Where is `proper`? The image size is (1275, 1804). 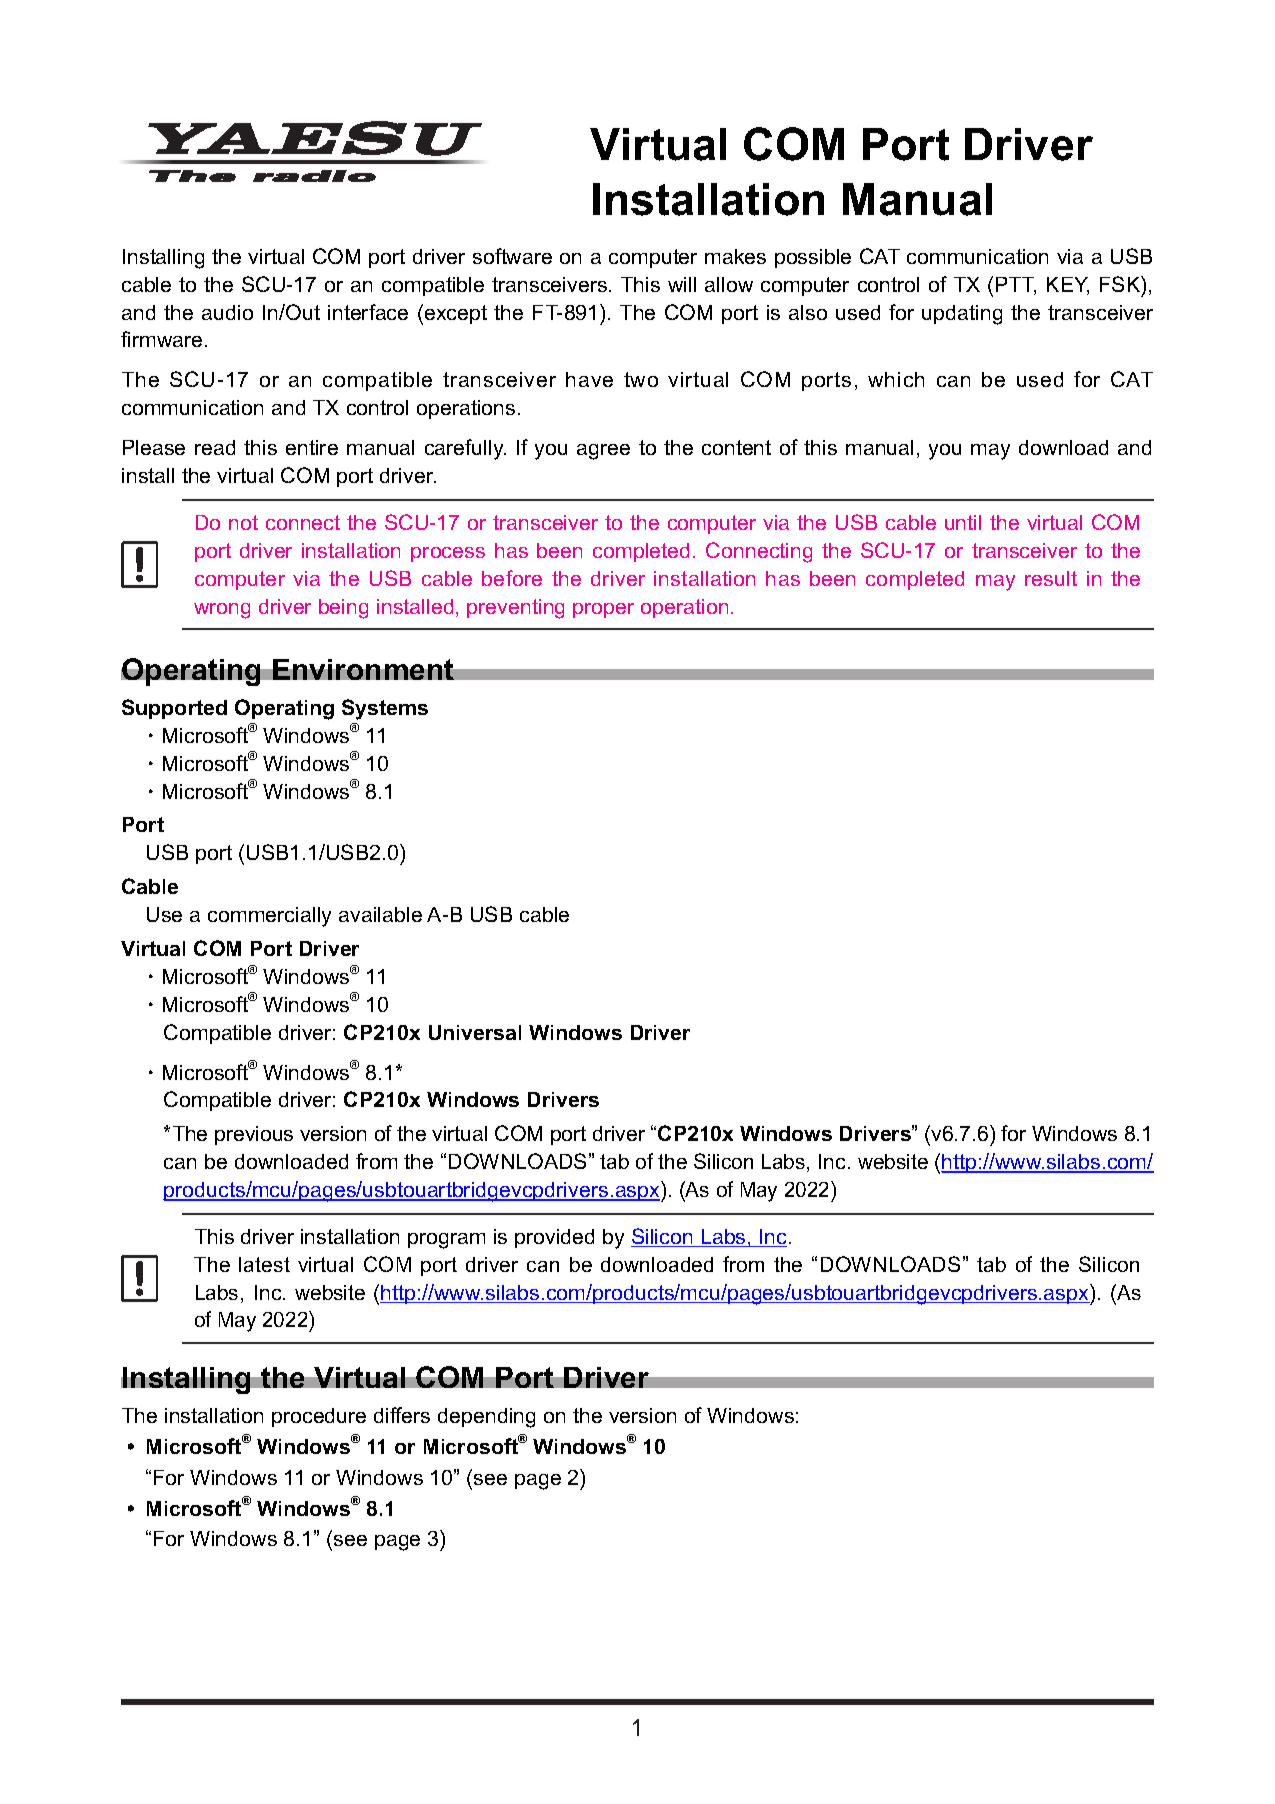 proper is located at coordinates (603, 610).
